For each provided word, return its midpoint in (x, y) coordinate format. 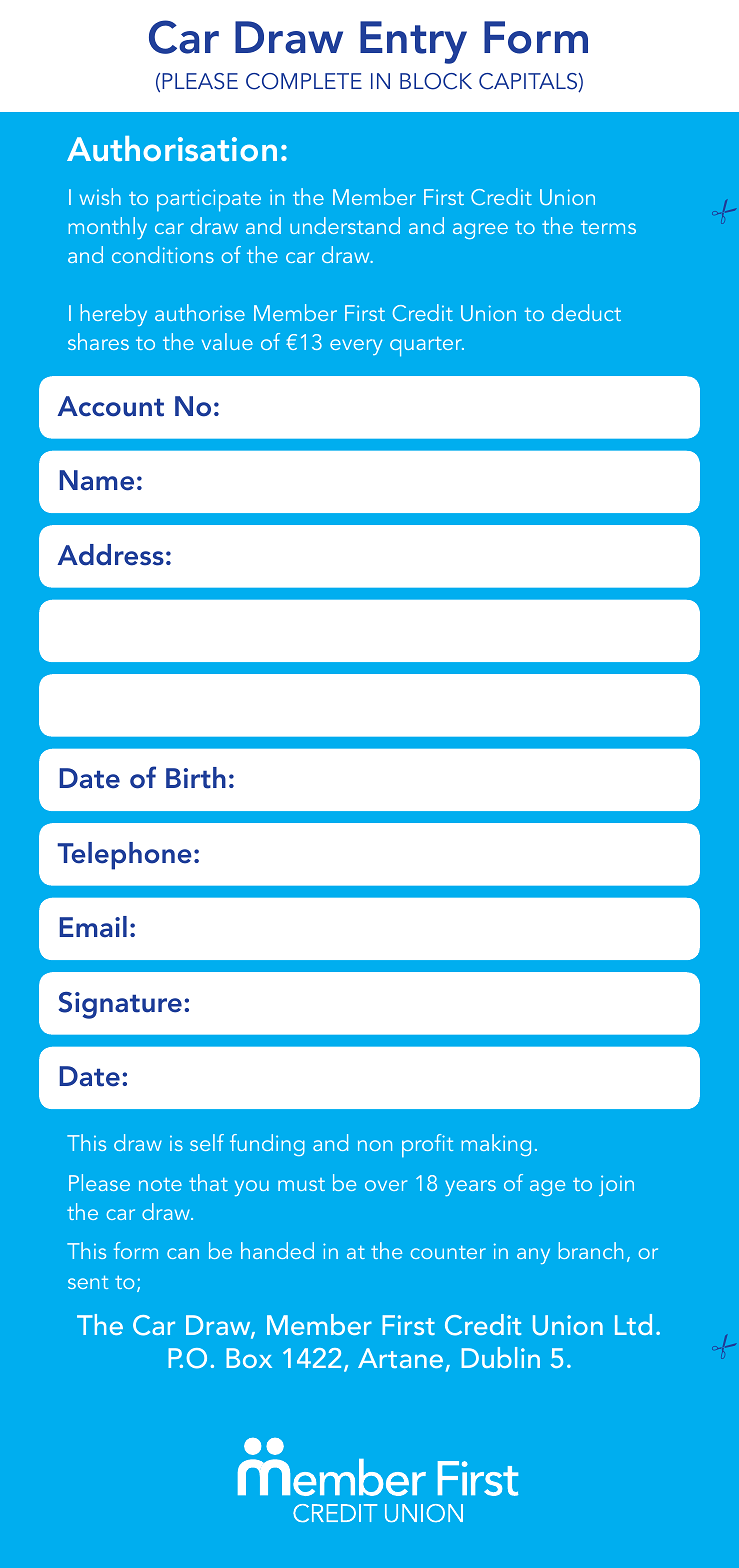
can (183, 1253)
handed (277, 1250)
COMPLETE (304, 81)
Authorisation (172, 148)
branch (591, 1250)
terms (608, 227)
